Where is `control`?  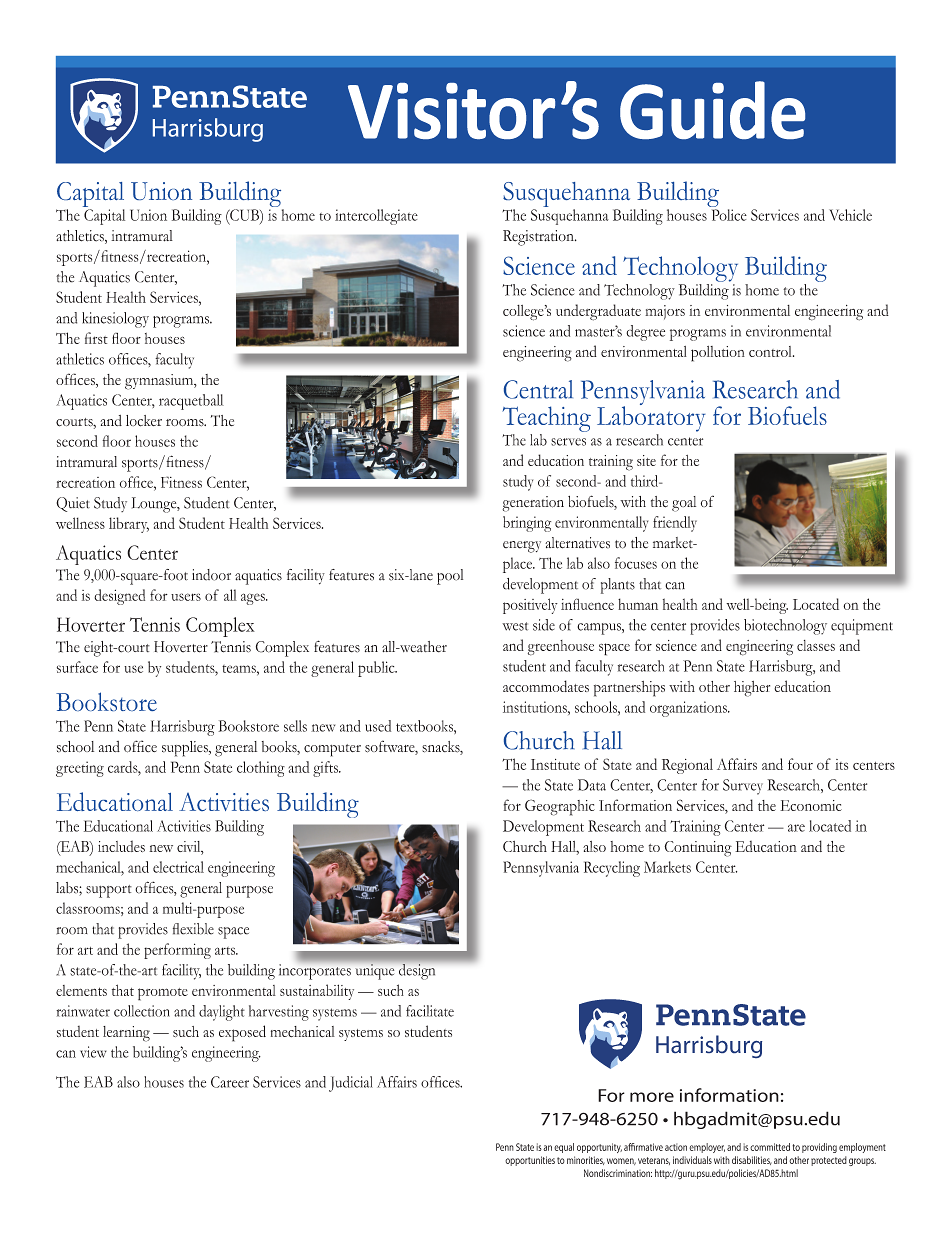
control is located at coordinates (771, 351).
